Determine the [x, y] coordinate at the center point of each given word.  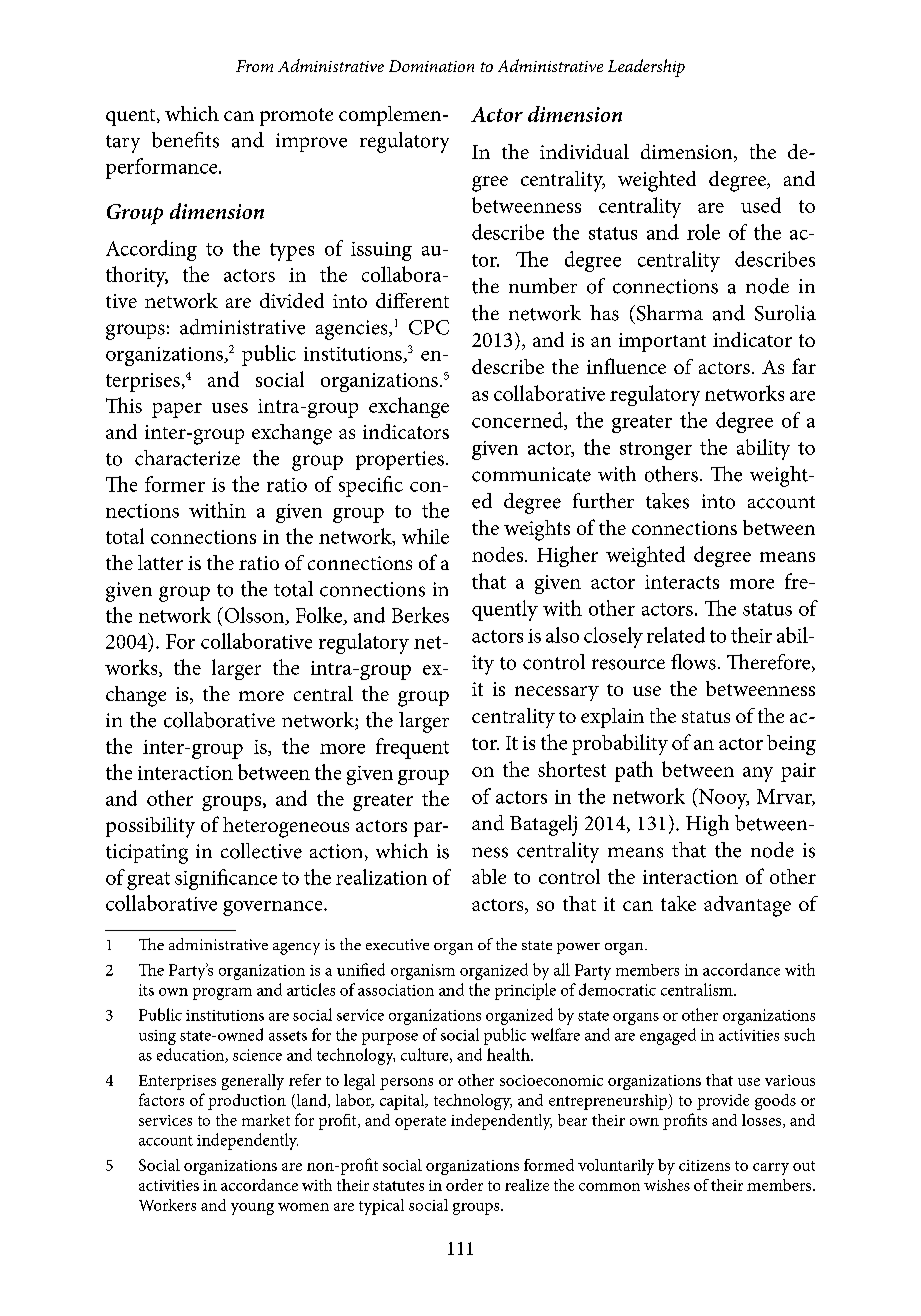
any [758, 774]
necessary [557, 693]
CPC [429, 327]
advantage [747, 906]
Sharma [668, 313]
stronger [656, 451]
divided [292, 300]
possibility [150, 827]
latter [160, 562]
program [222, 994]
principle [525, 991]
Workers [167, 1205]
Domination [431, 66]
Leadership [646, 68]
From [254, 66]
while [425, 536]
